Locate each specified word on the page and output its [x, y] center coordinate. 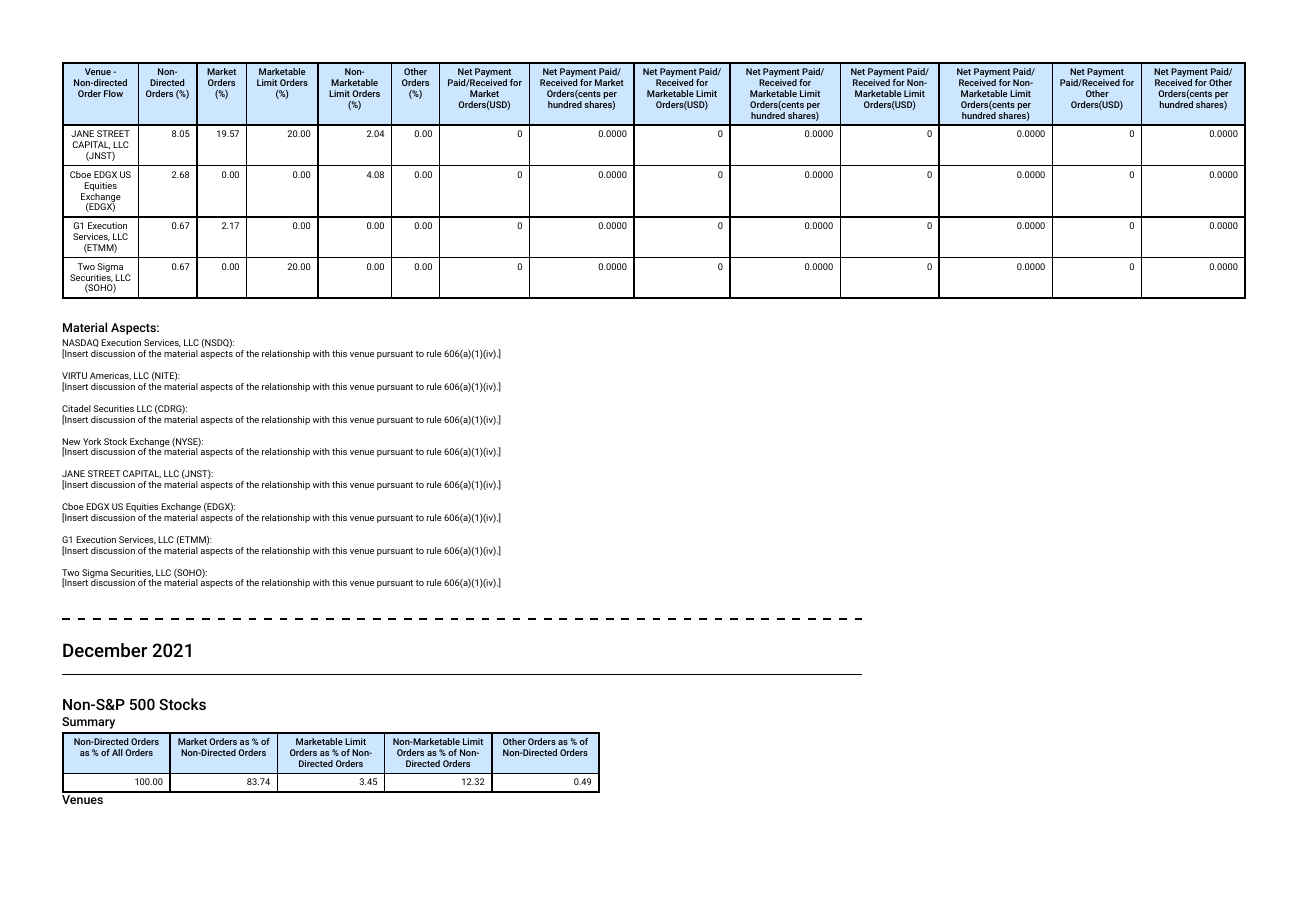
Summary [88, 723]
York [92, 441]
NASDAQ [80, 344]
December [105, 650]
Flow [113, 93]
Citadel [76, 408]
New [71, 443]
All [117, 752]
